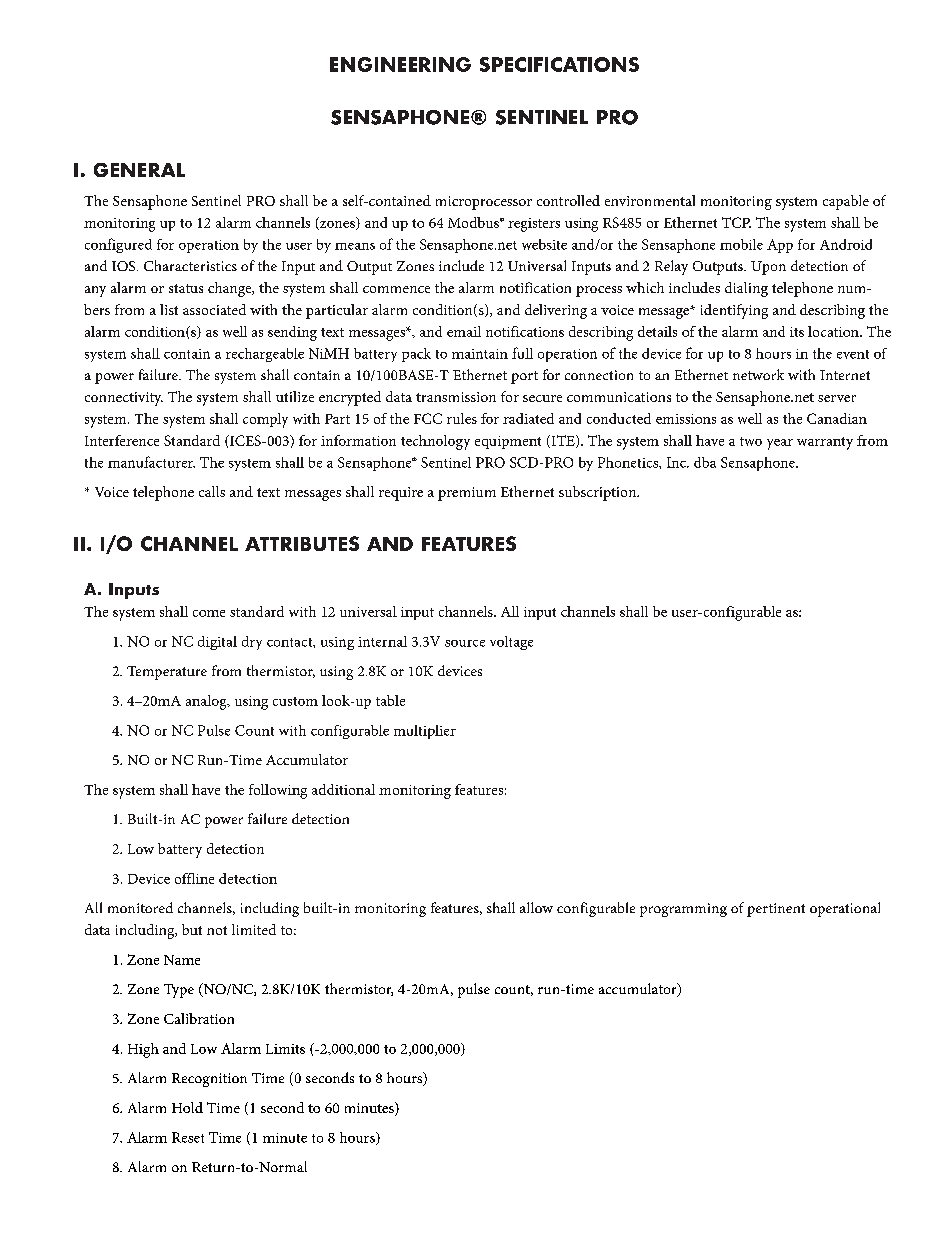 This page has height=1233, width=952. I want to click on capable, so click(846, 202).
